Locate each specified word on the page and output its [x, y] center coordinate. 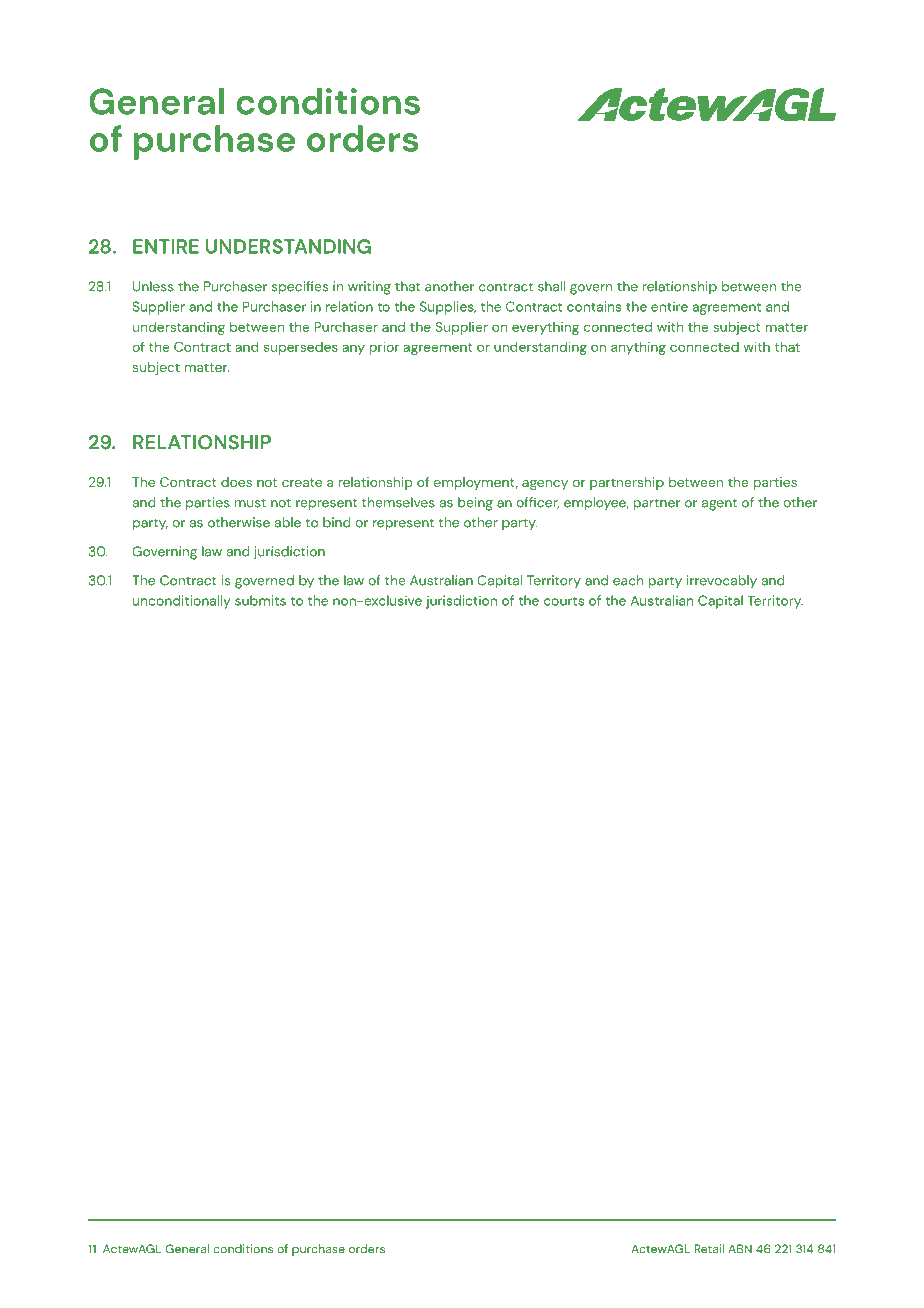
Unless [153, 286]
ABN [740, 1249]
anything [638, 348]
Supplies [448, 308]
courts [564, 601]
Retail [709, 1249]
